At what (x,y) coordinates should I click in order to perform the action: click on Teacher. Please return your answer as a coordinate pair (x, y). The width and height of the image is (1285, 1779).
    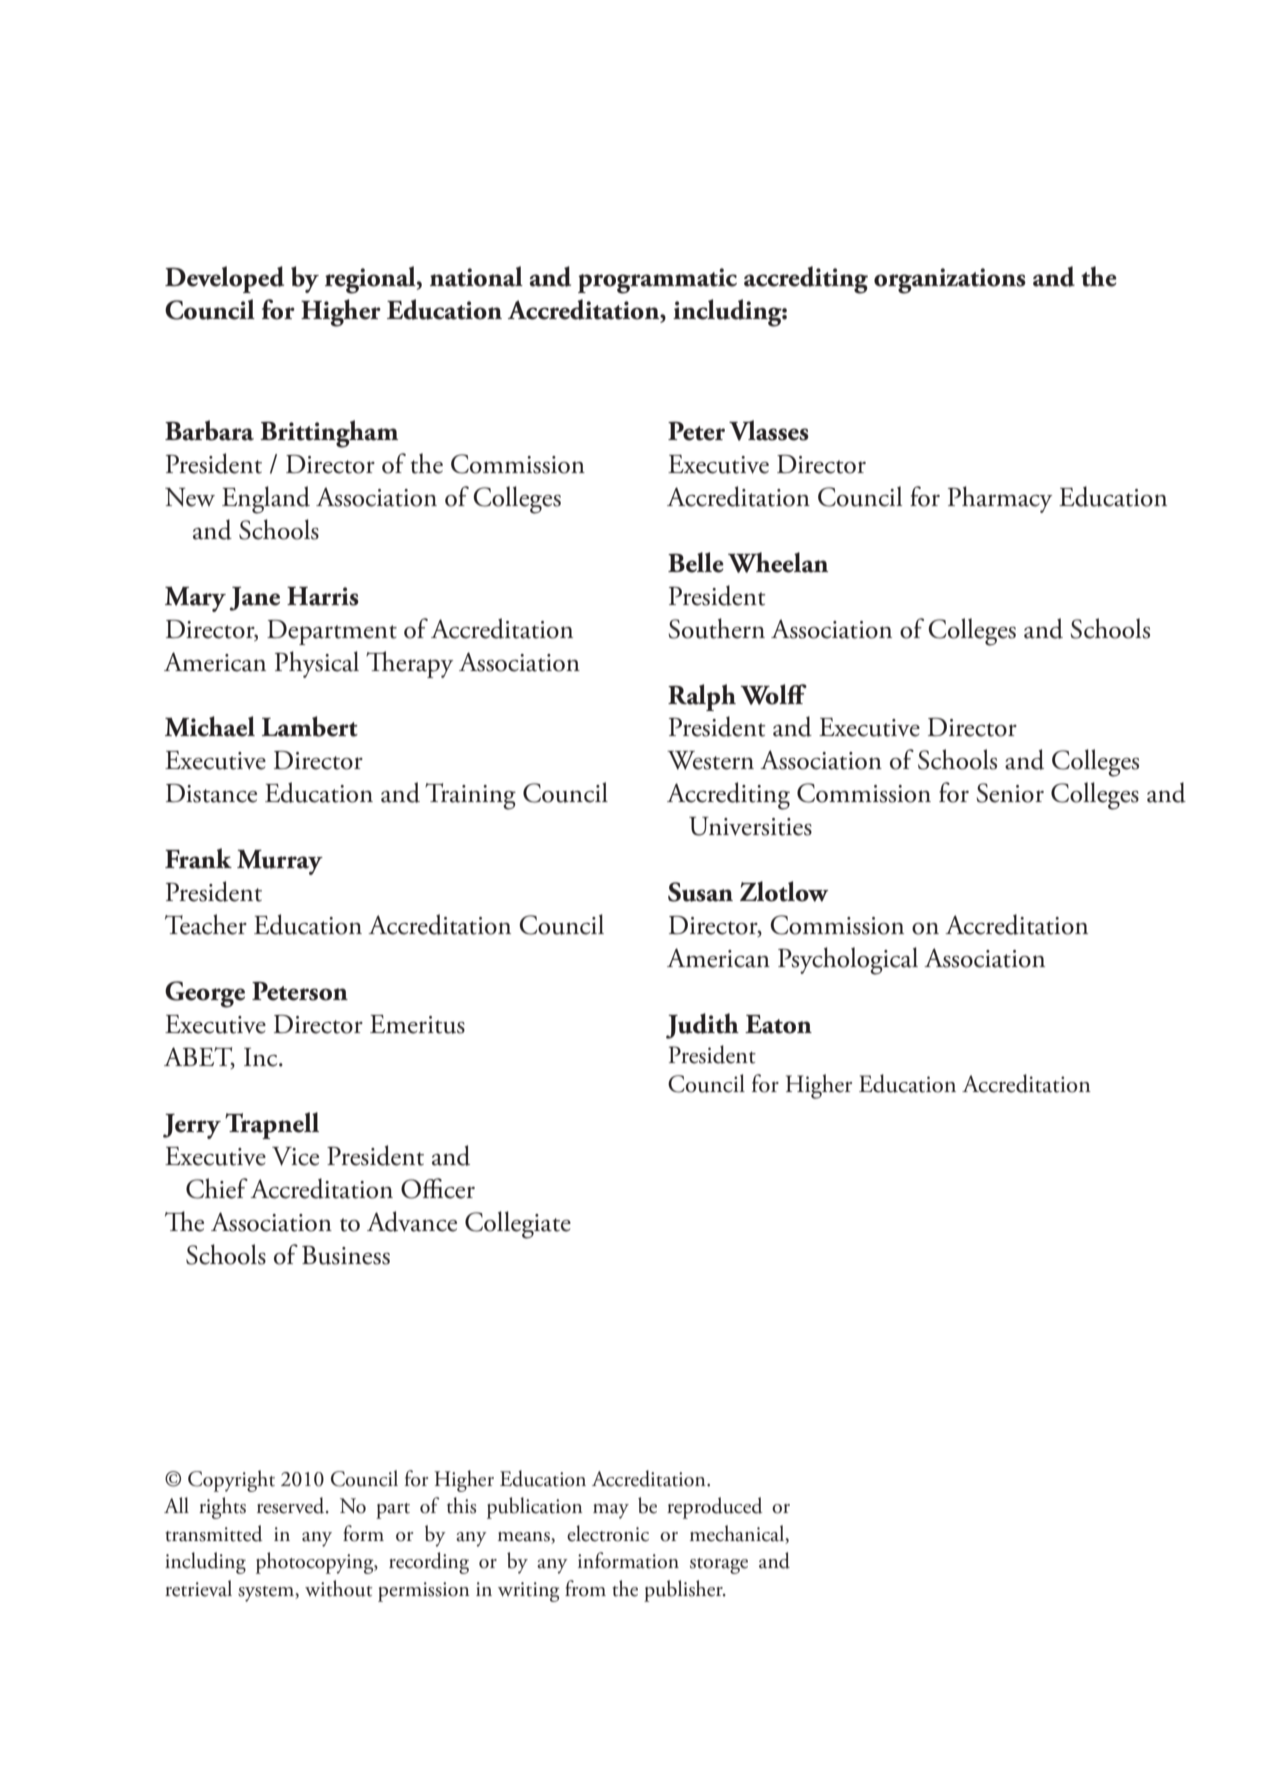
    Looking at the image, I should click on (206, 924).
